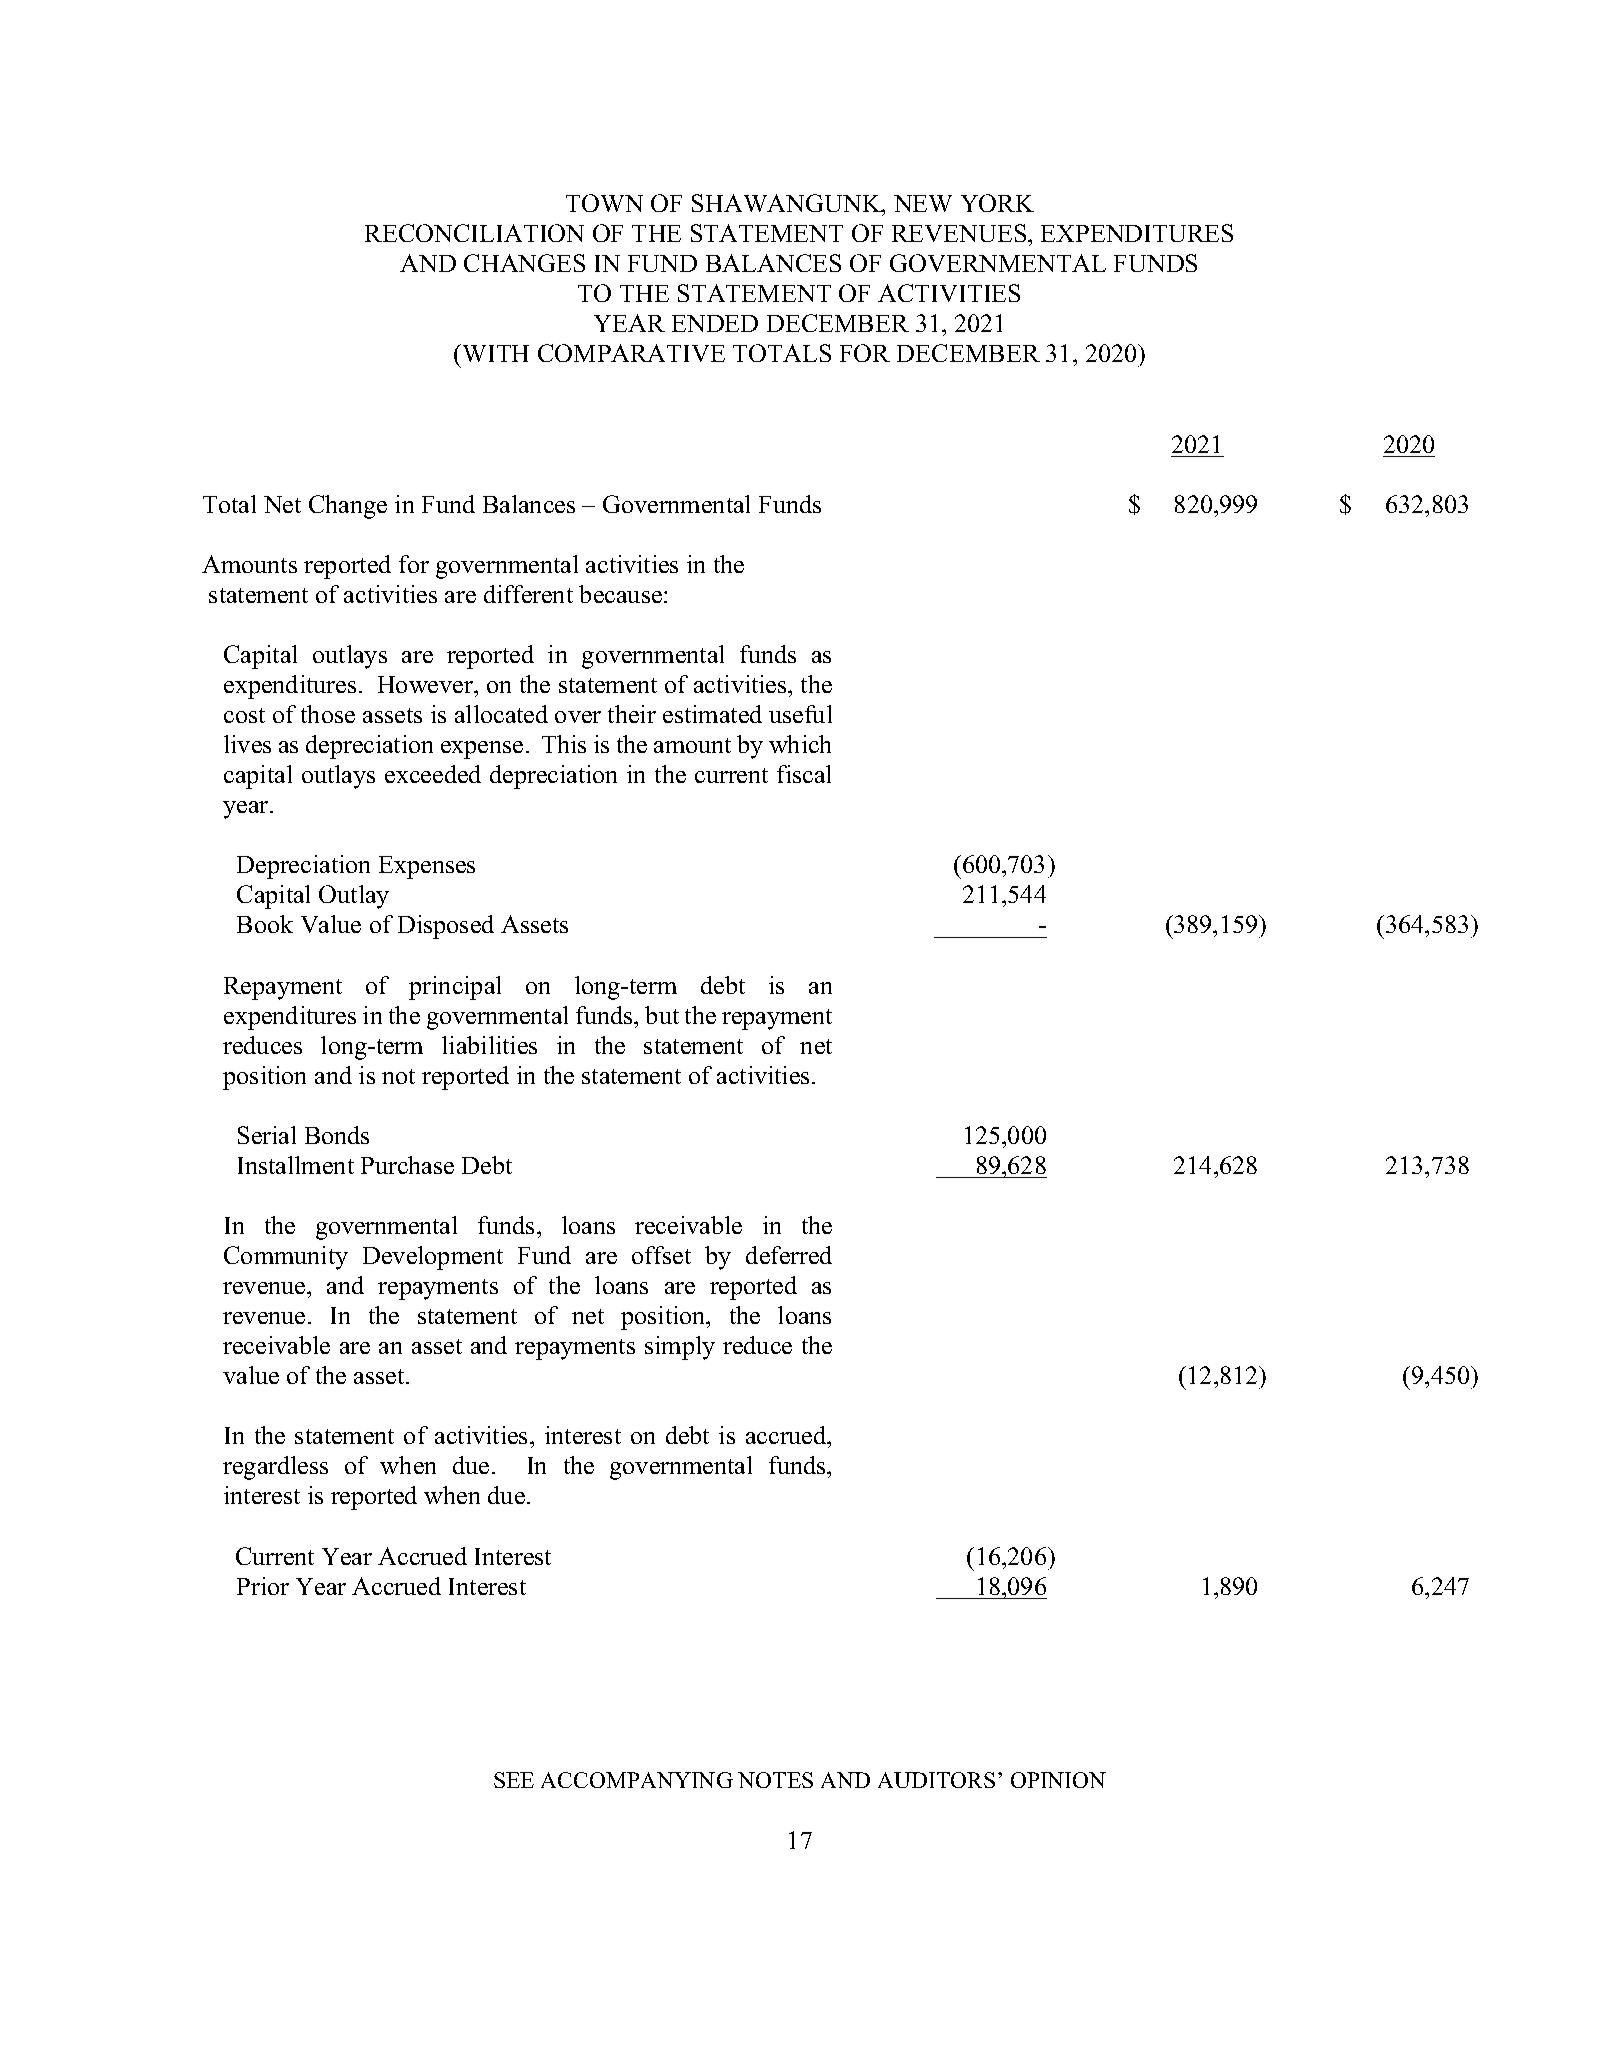  I want to click on ACCOMPANYING, so click(637, 1780).
